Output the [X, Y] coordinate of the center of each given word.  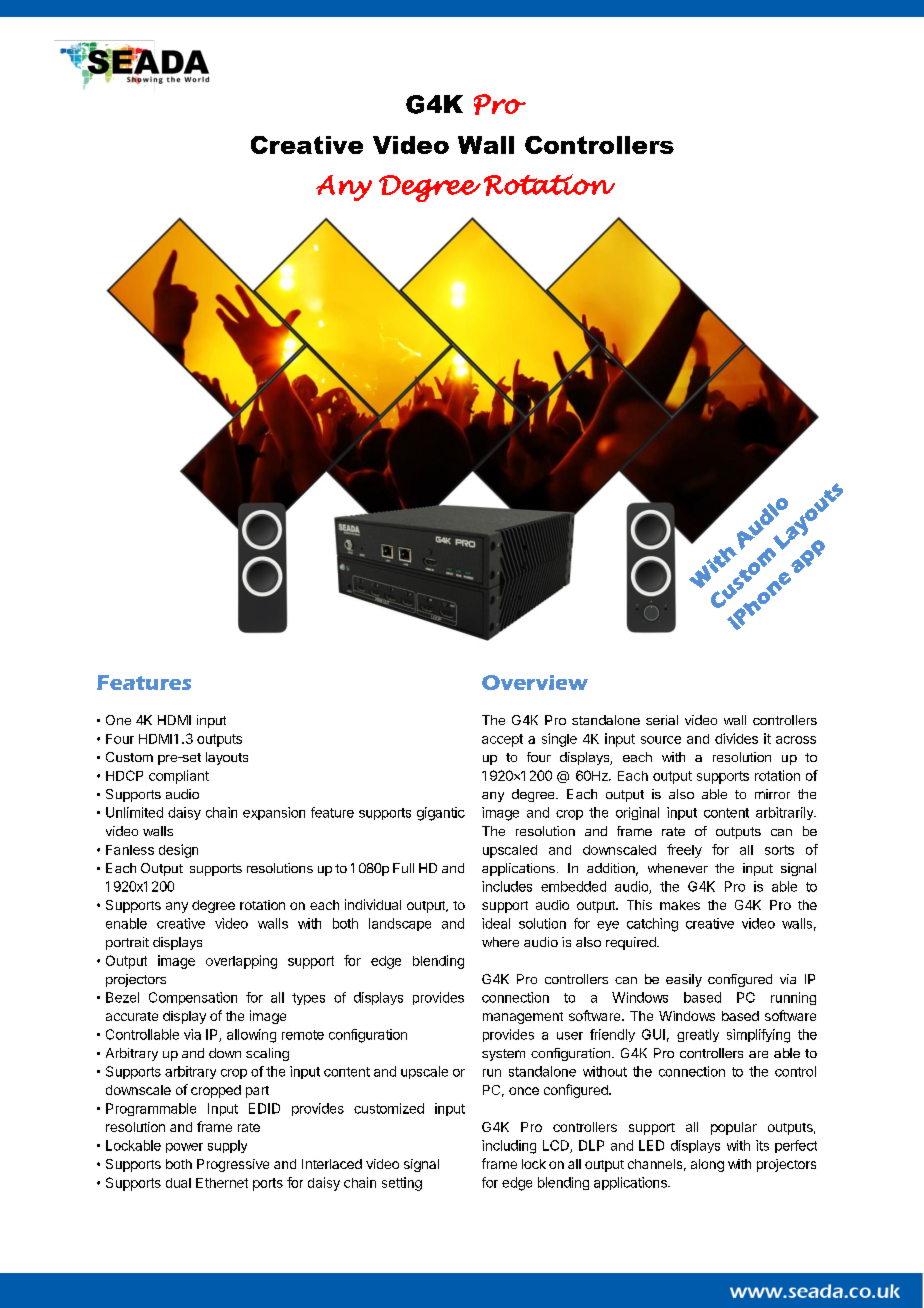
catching [652, 925]
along [707, 1165]
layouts [227, 758]
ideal [496, 923]
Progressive [233, 1165]
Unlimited [134, 812]
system [503, 1055]
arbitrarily [786, 813]
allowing [251, 1036]
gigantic [441, 814]
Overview [535, 682]
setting [402, 1184]
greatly [698, 1035]
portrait [127, 943]
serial [662, 720]
